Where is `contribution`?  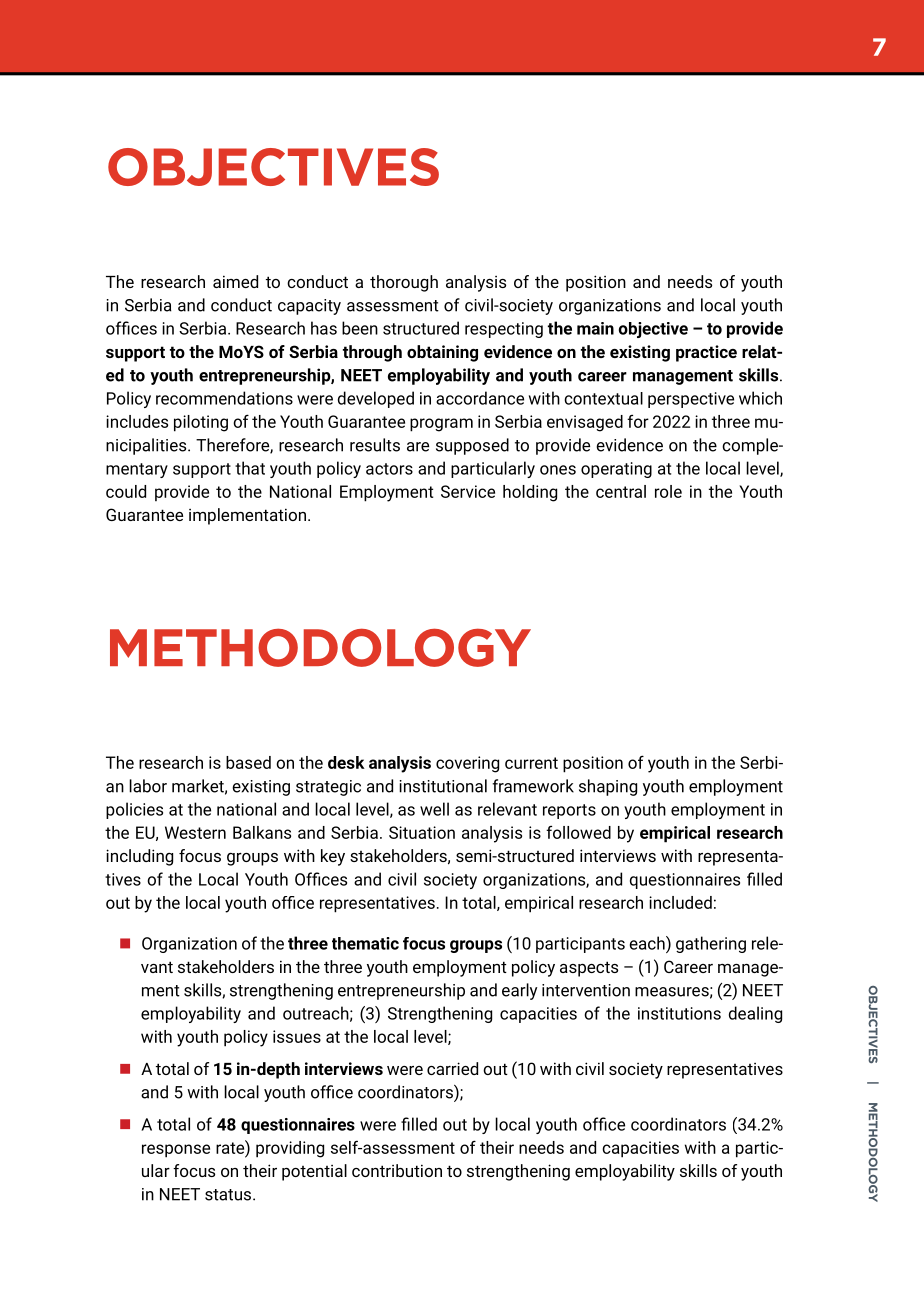
contribution is located at coordinates (397, 1170).
